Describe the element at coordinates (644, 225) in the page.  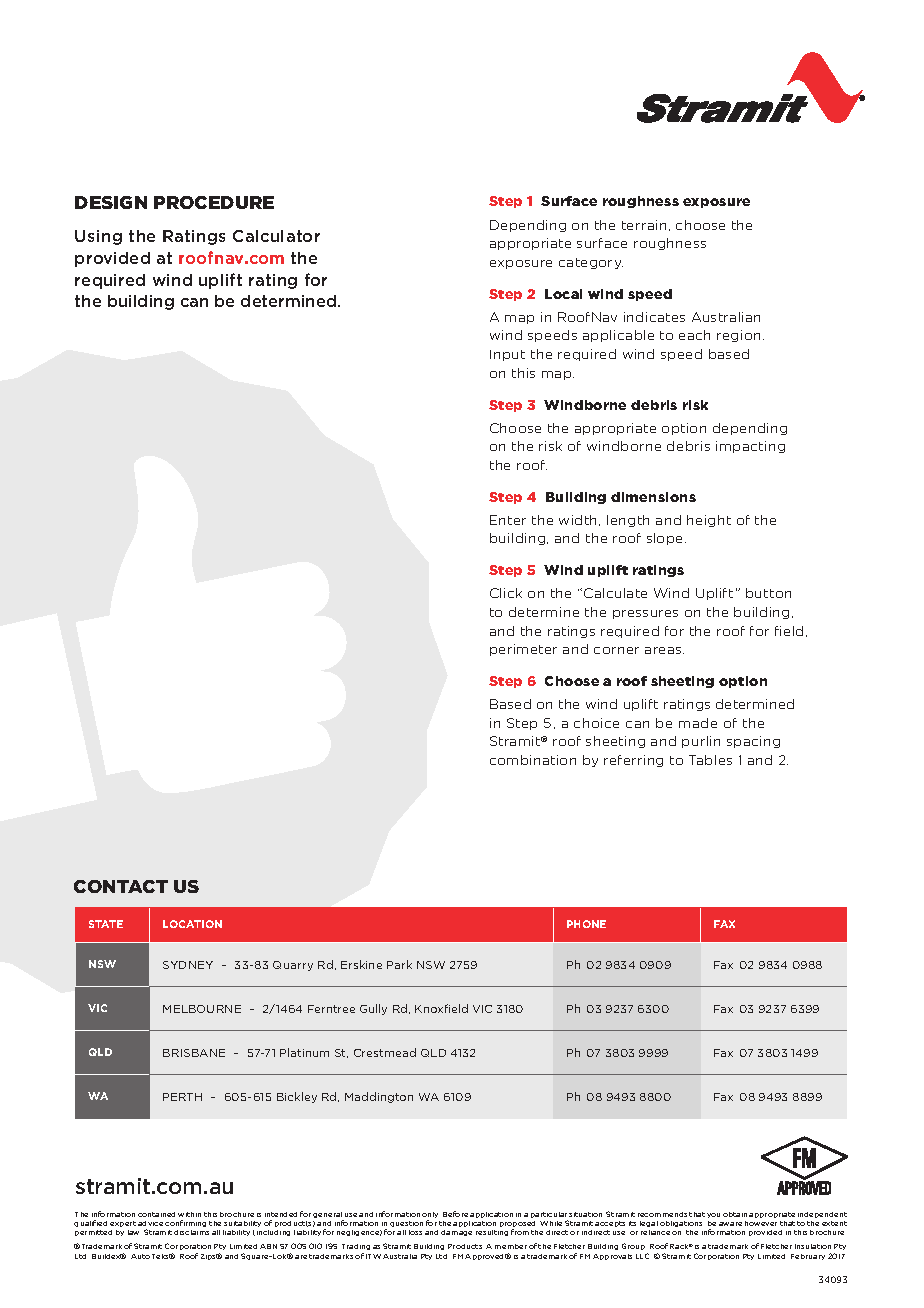
I see `terrain` at that location.
